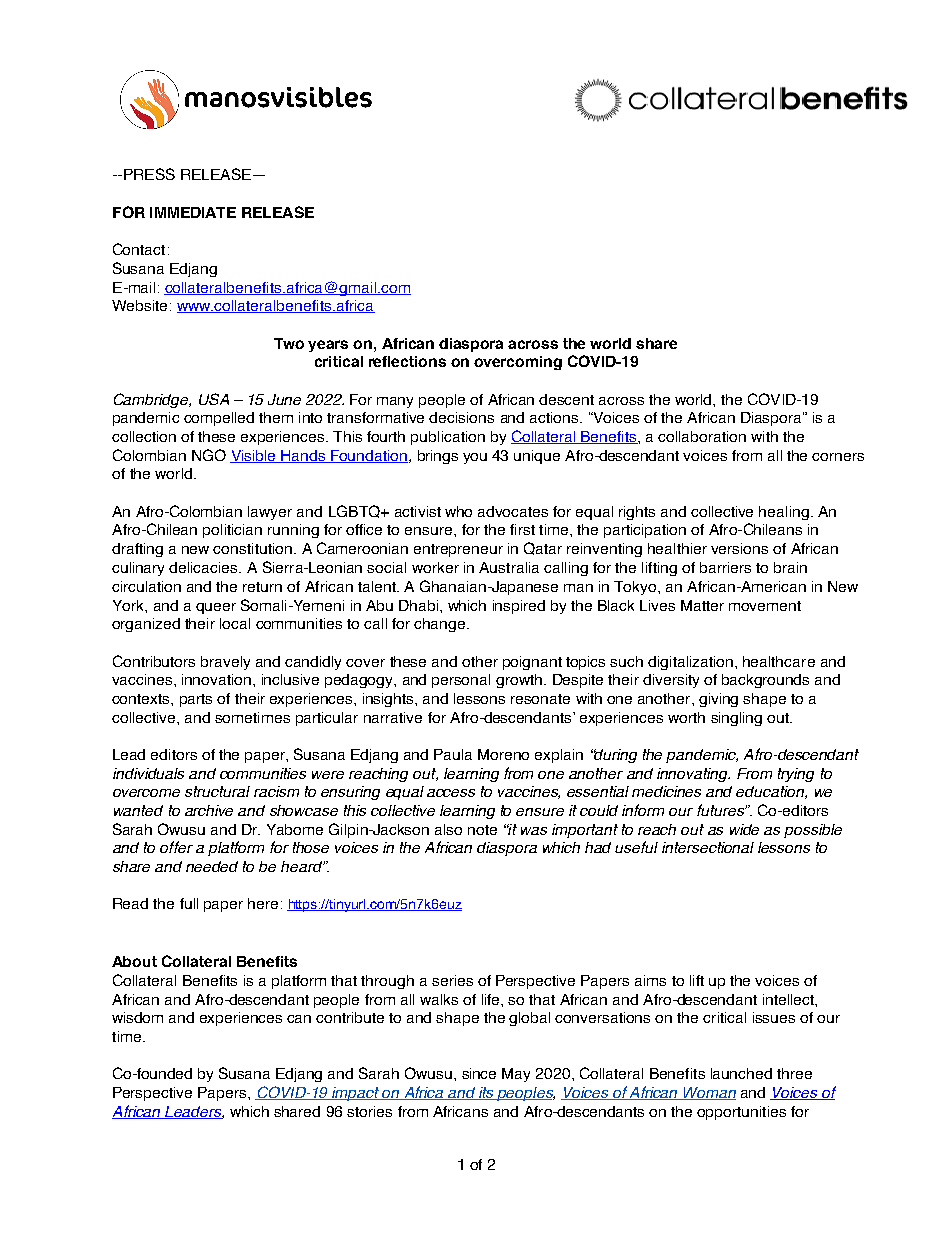  What do you see at coordinates (204, 567) in the image?
I see `delicacies` at bounding box center [204, 567].
